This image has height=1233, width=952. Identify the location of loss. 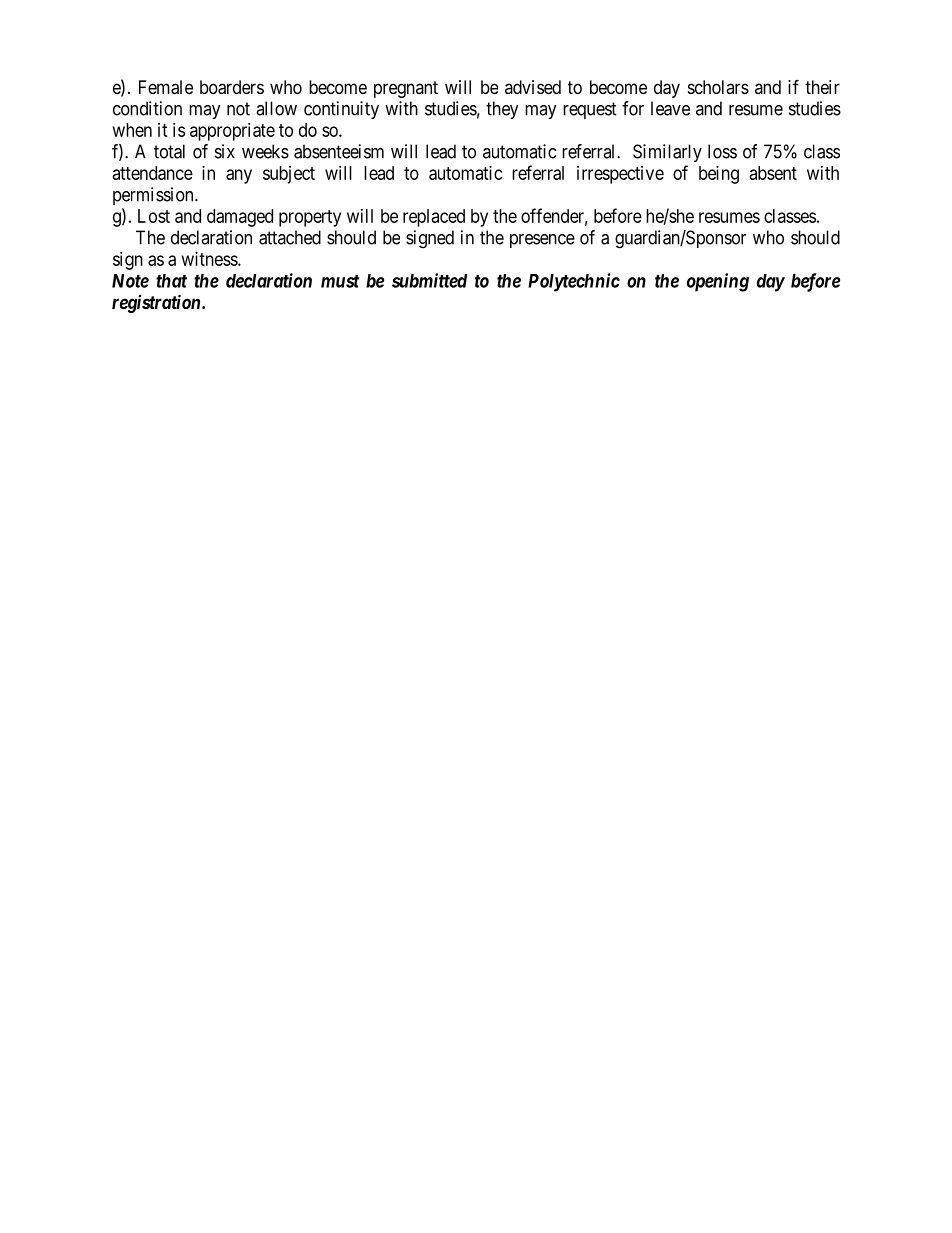
(722, 151).
